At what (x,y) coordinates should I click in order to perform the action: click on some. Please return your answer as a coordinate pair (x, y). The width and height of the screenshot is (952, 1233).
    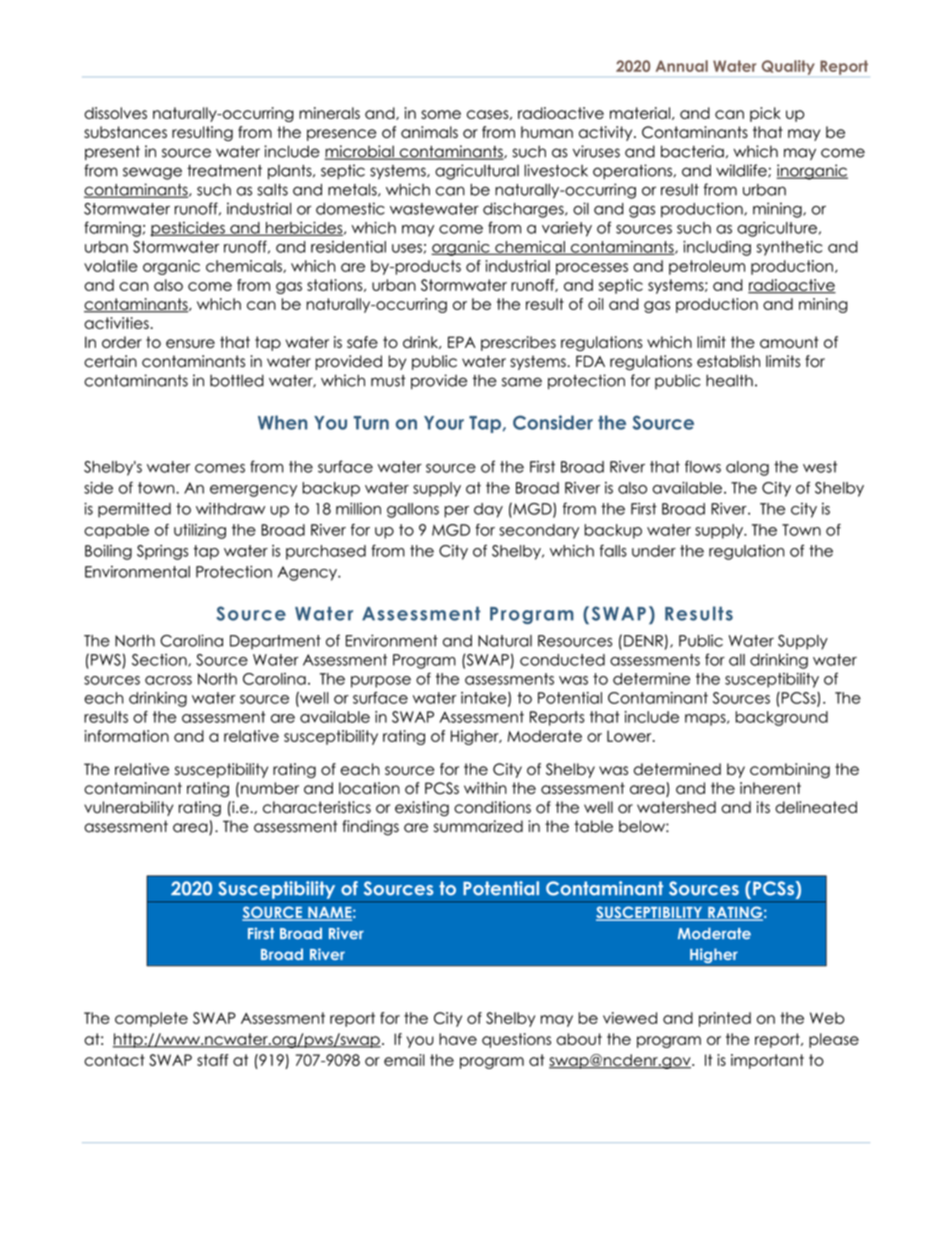
    Looking at the image, I should click on (441, 114).
